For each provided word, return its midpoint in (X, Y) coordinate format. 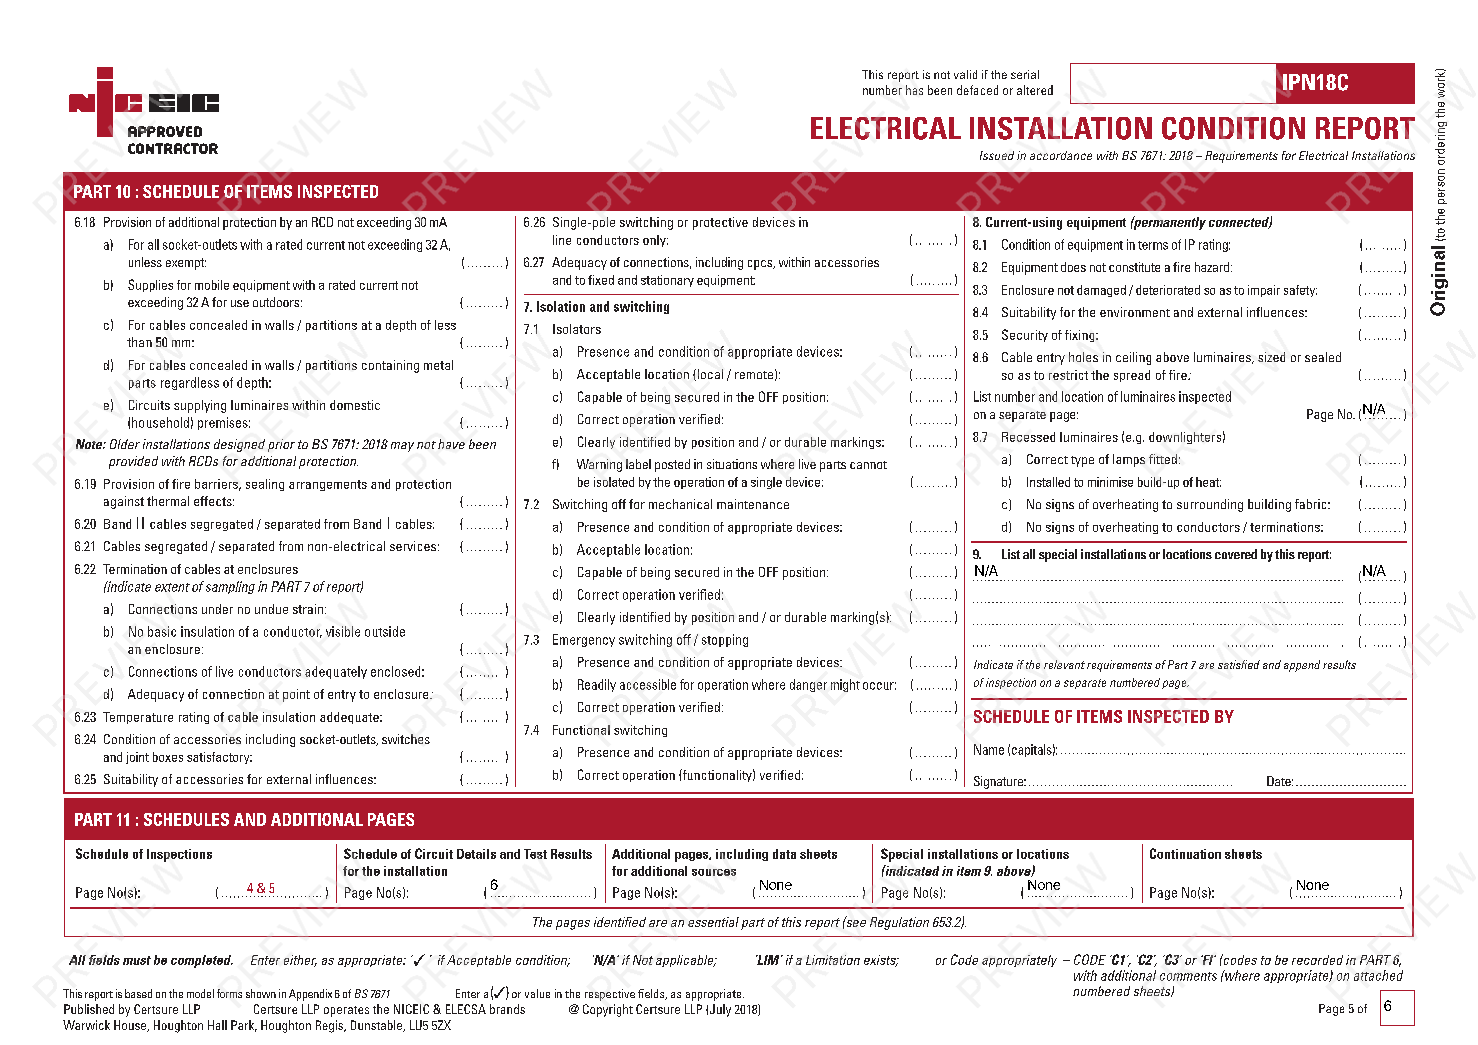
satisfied (1239, 664)
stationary (667, 281)
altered (1035, 90)
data (784, 854)
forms (229, 993)
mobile (212, 285)
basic (162, 631)
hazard (1212, 267)
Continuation (1185, 853)
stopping (725, 640)
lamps (1129, 460)
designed (239, 445)
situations (732, 464)
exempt (186, 264)
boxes (168, 757)
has (914, 90)
